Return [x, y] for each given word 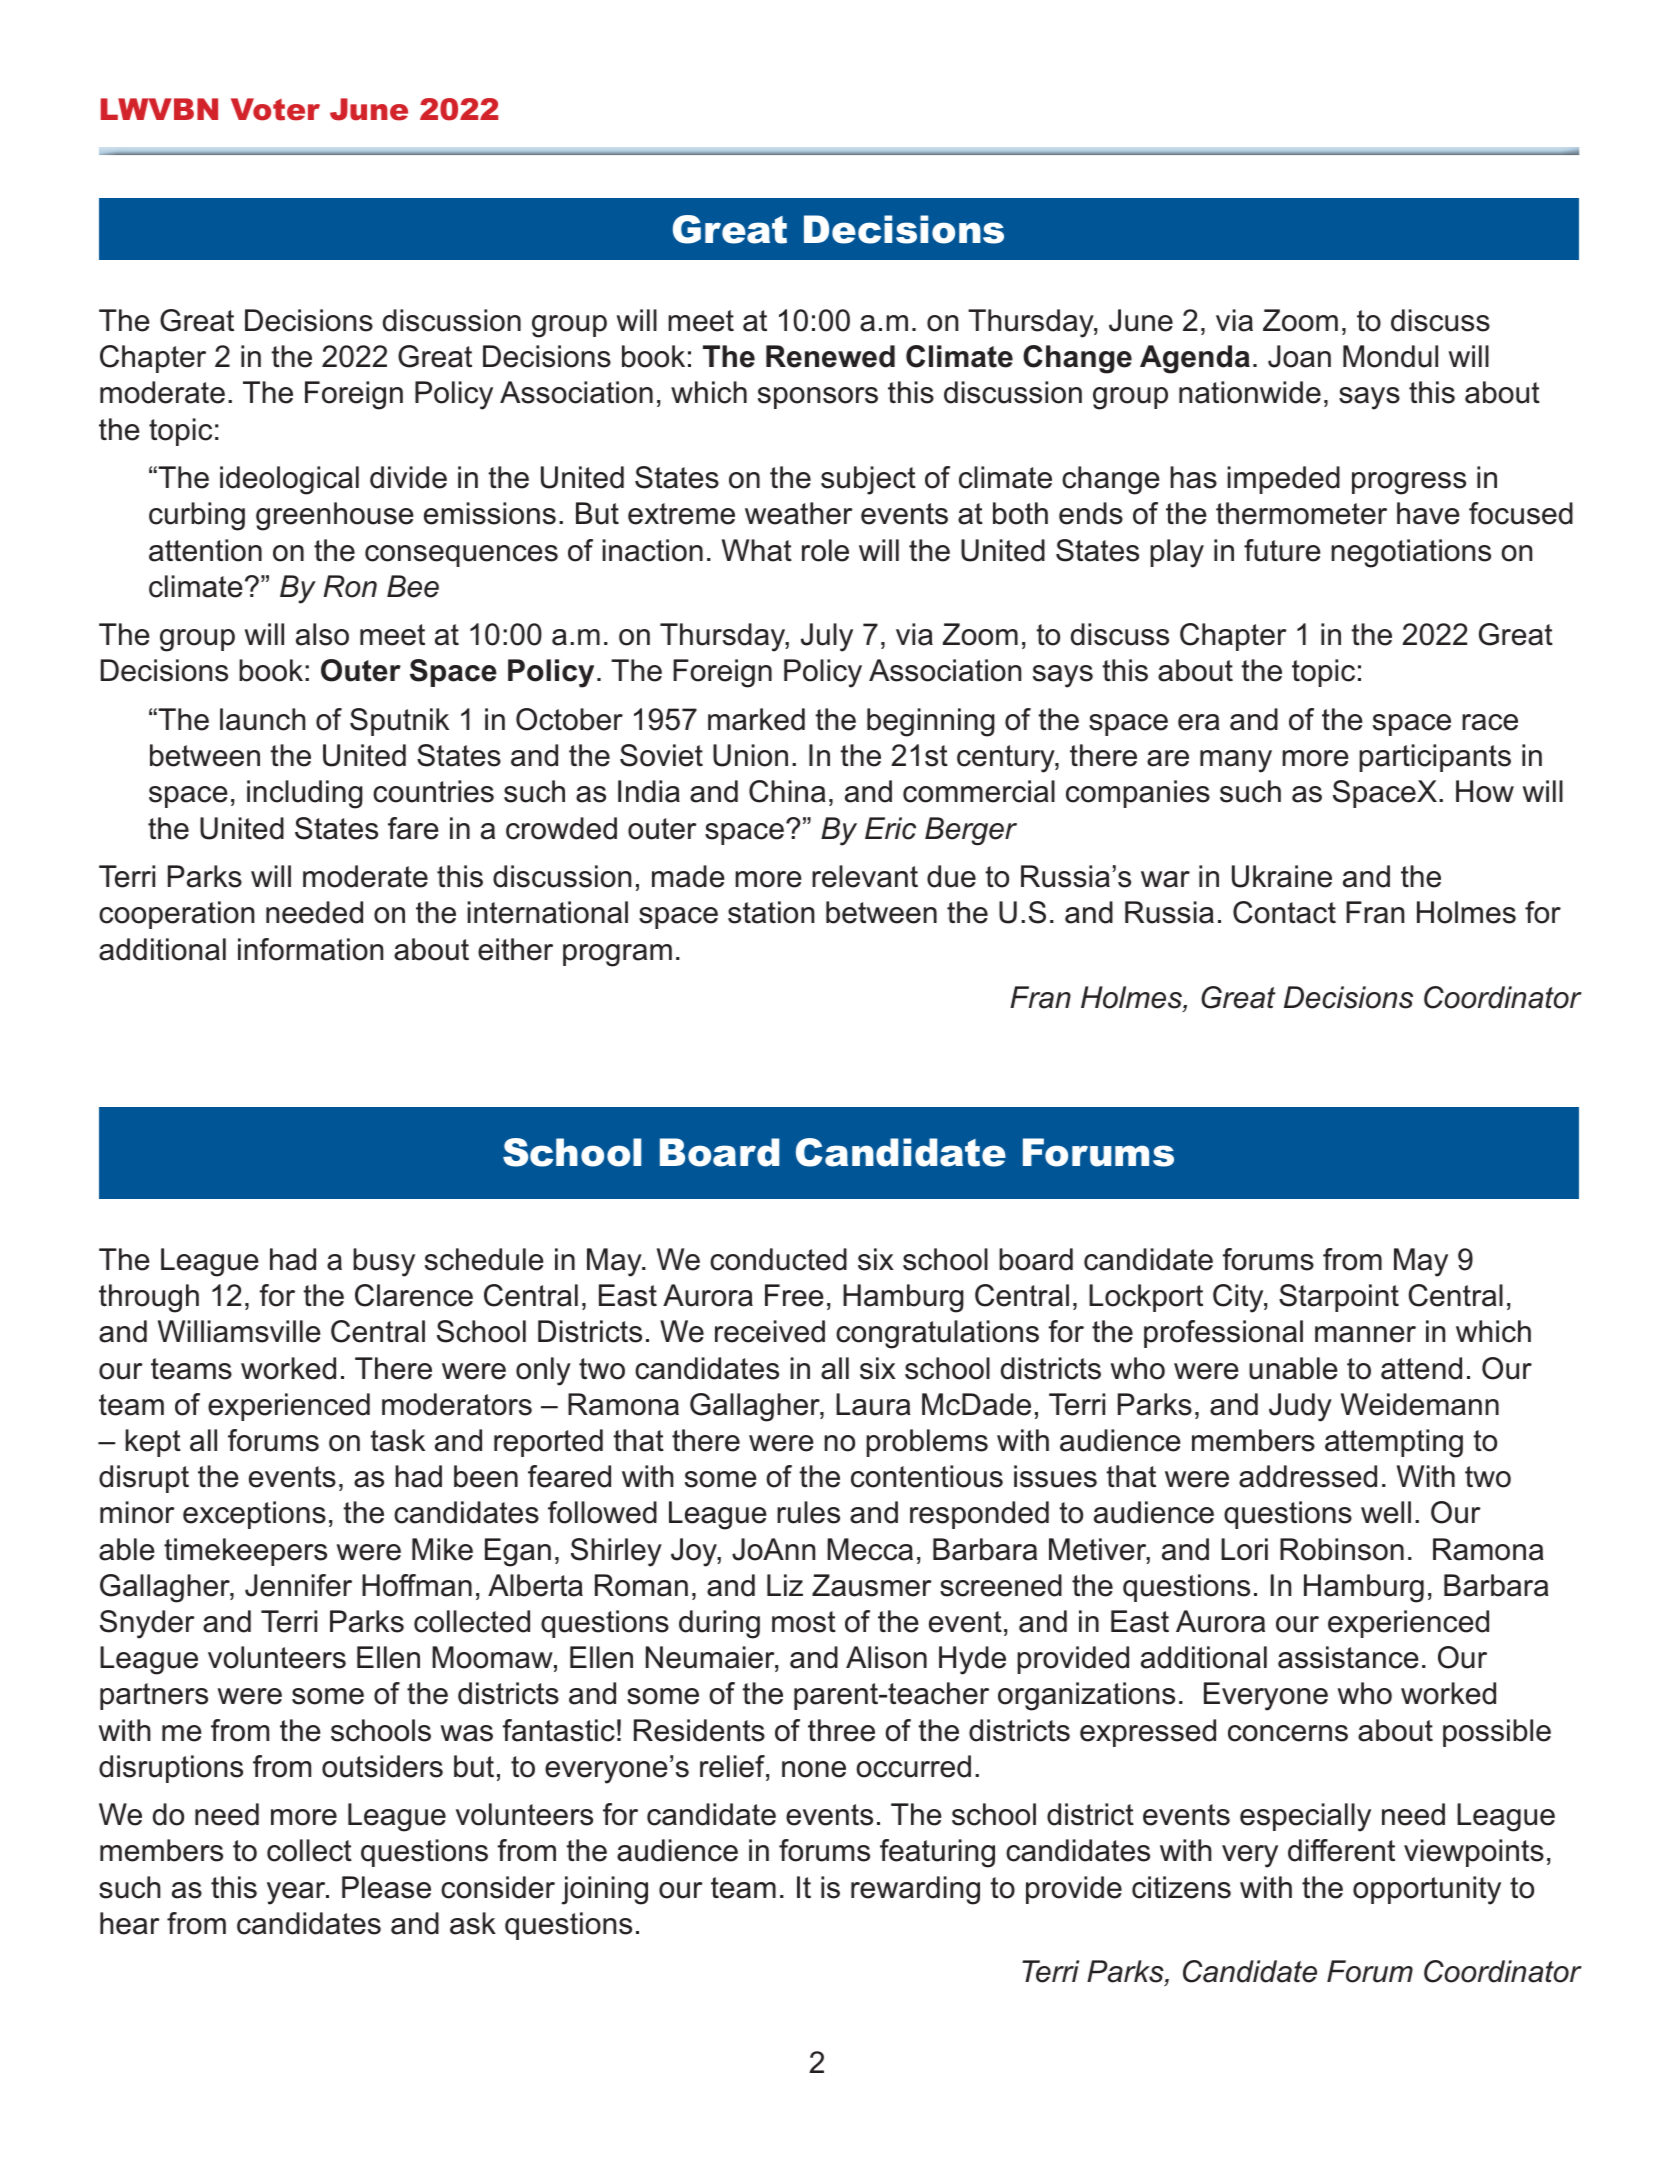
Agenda [1195, 359]
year [297, 1893]
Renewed [830, 356]
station [771, 912]
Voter [275, 109]
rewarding [915, 1890]
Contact [1284, 912]
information [310, 949]
